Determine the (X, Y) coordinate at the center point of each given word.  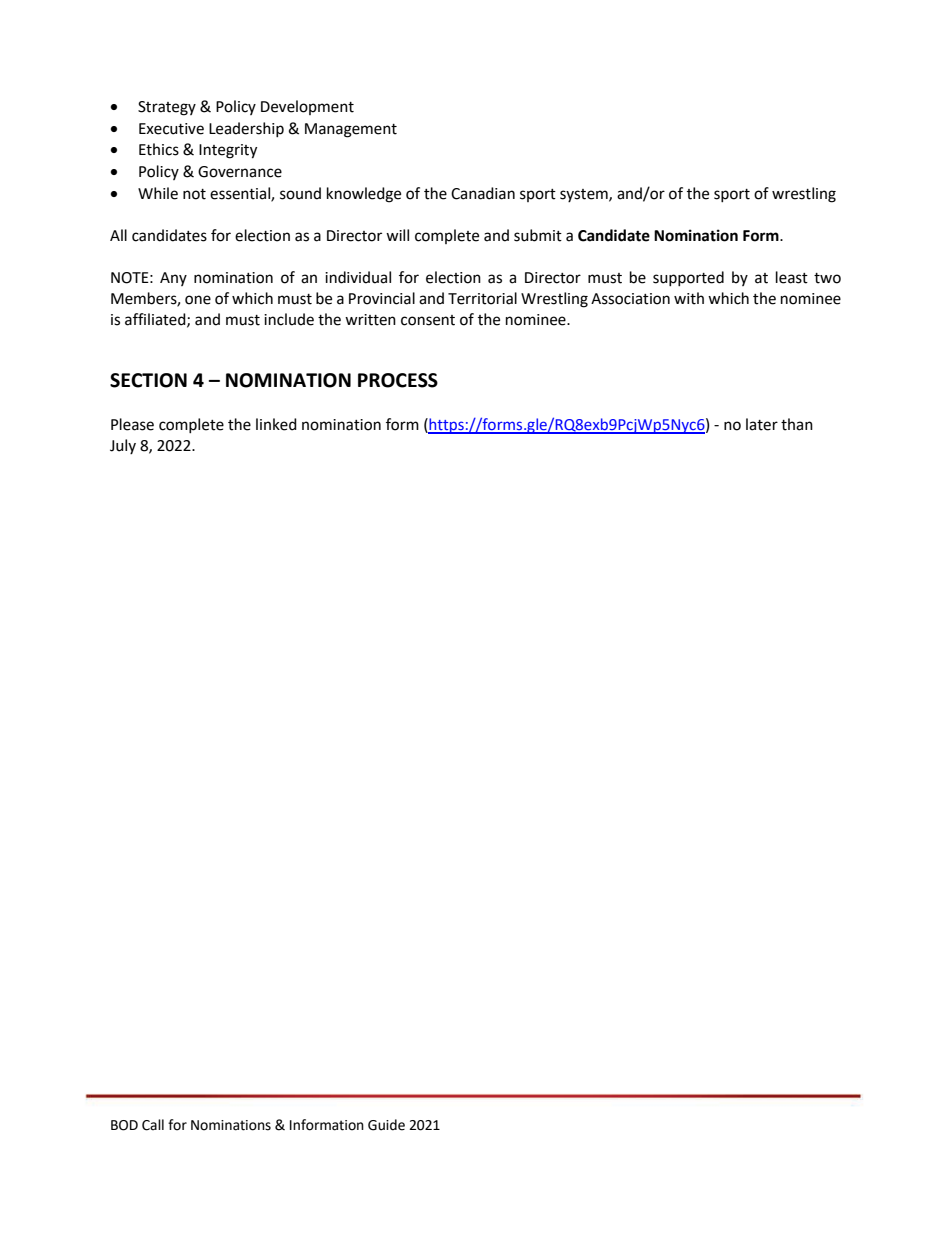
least (792, 277)
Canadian (483, 193)
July (123, 446)
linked (276, 424)
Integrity (228, 151)
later (762, 424)
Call (153, 1125)
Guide (386, 1125)
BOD (124, 1125)
